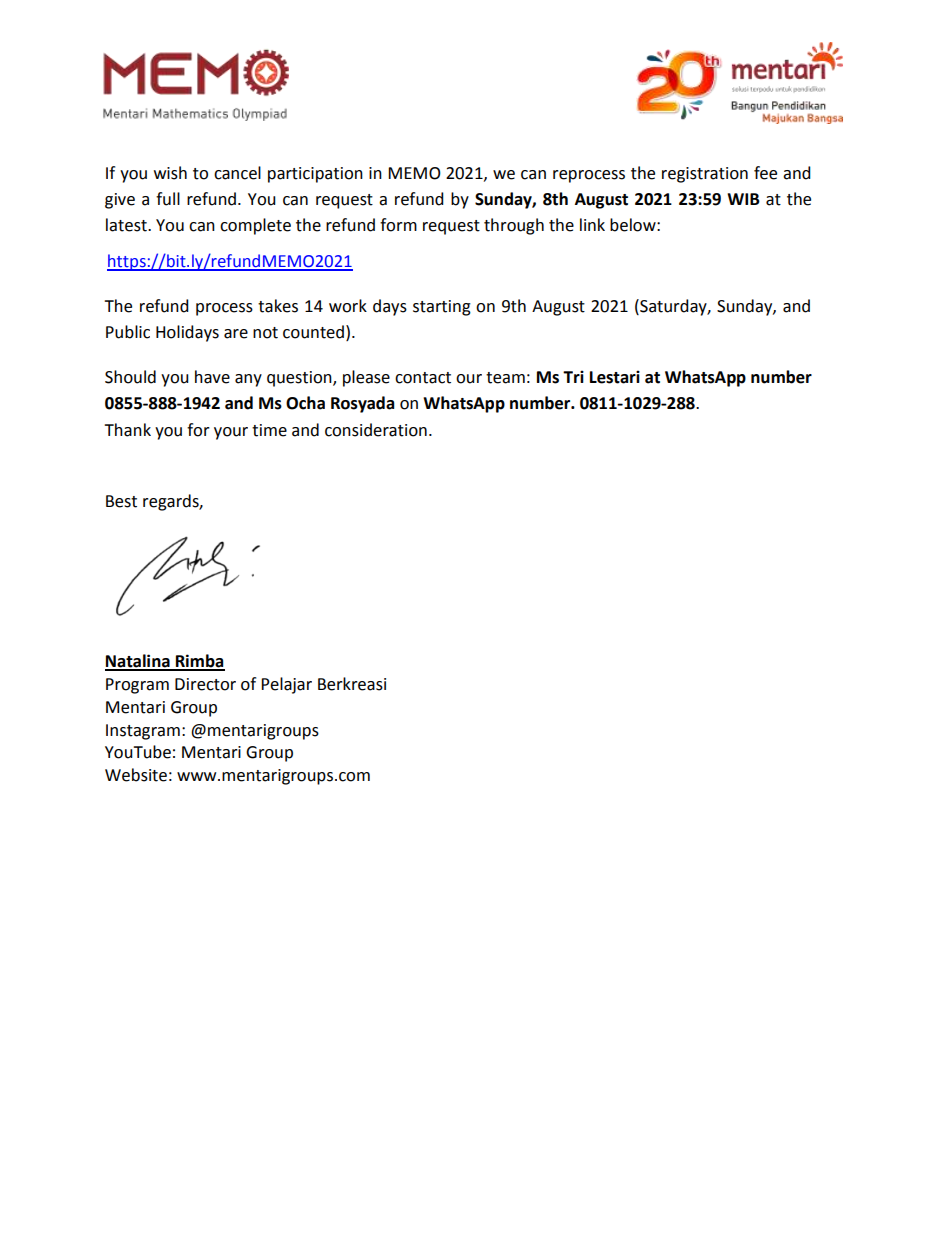 This screenshot has width=952, height=1233. What do you see at coordinates (136, 775) in the screenshot?
I see `Website` at bounding box center [136, 775].
